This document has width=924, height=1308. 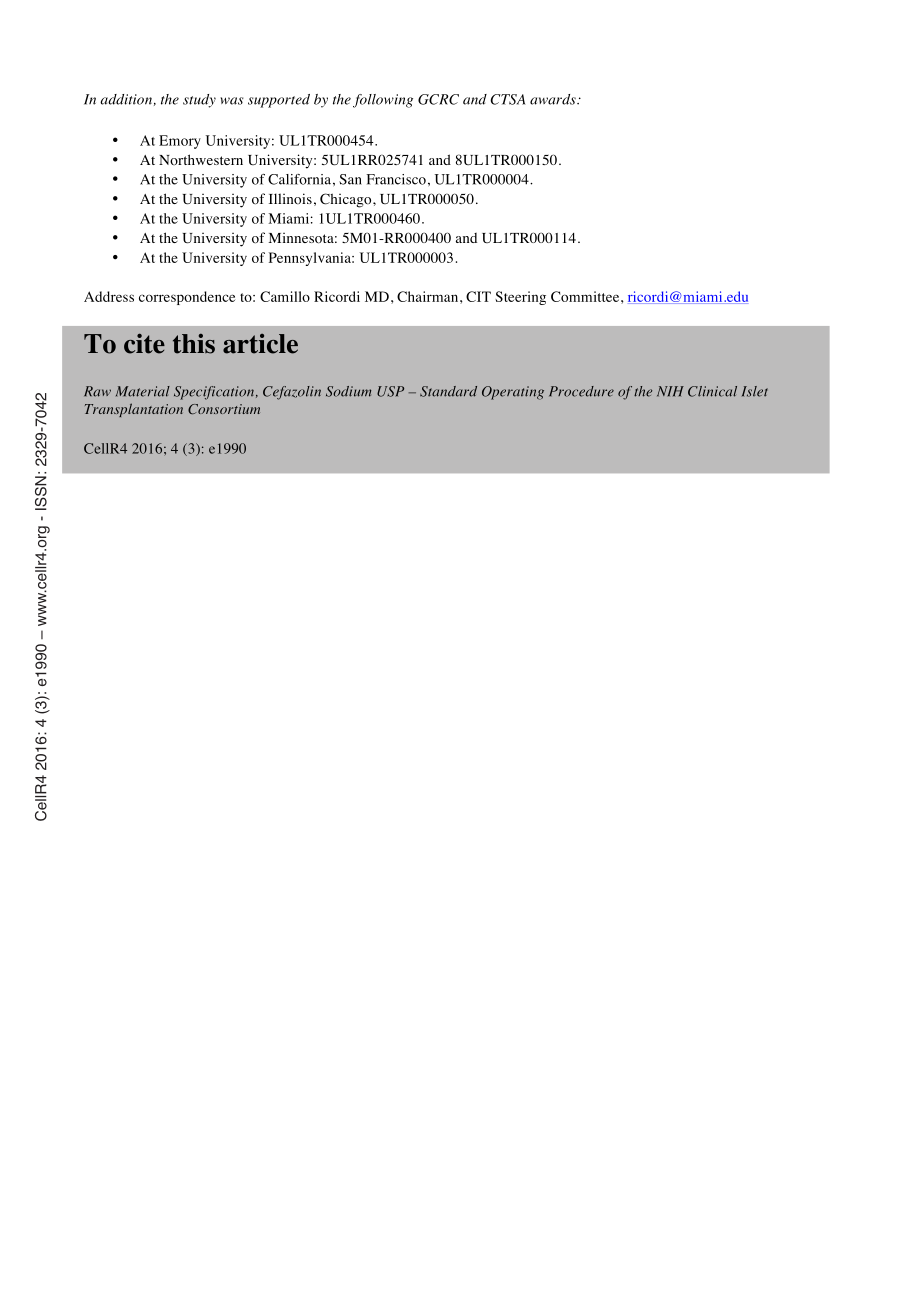 What do you see at coordinates (448, 391) in the document?
I see `Standard` at bounding box center [448, 391].
